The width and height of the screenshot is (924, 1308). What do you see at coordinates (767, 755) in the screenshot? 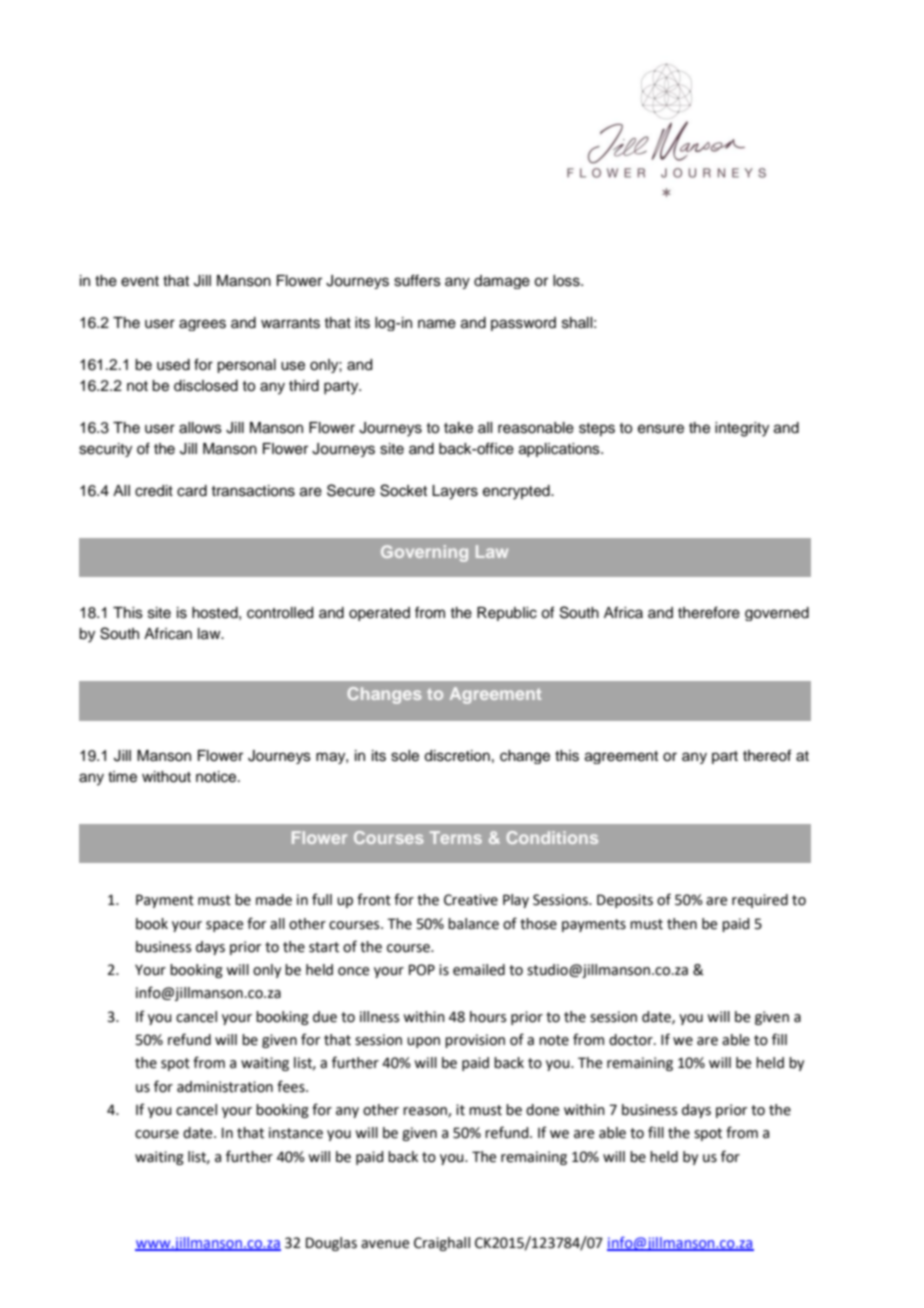
I see `thereof` at bounding box center [767, 755].
